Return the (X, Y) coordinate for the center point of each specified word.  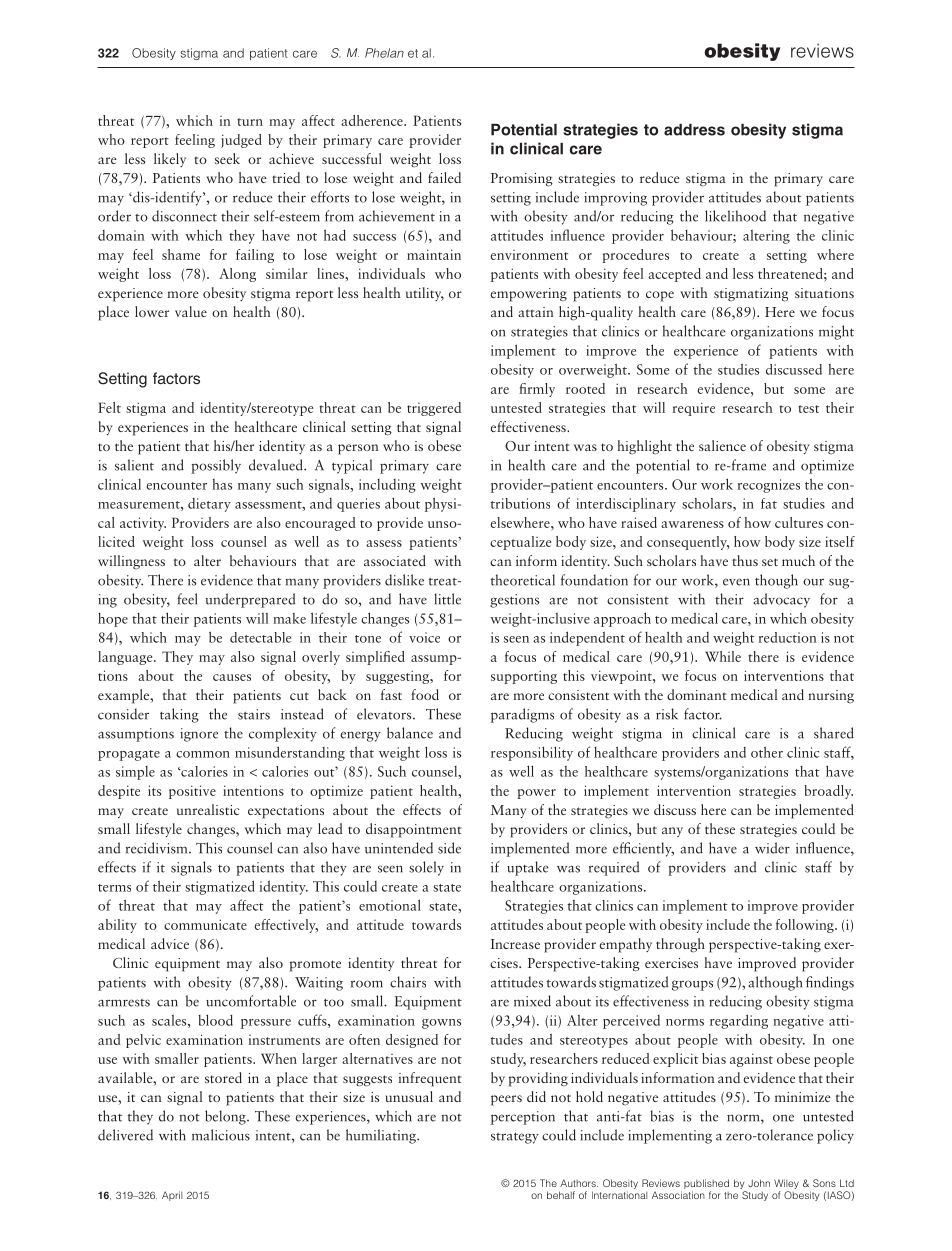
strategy (515, 1138)
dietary (209, 505)
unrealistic (208, 809)
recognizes (768, 486)
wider (772, 848)
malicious (221, 1135)
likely (170, 160)
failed (444, 177)
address (694, 130)
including (387, 486)
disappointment (413, 830)
